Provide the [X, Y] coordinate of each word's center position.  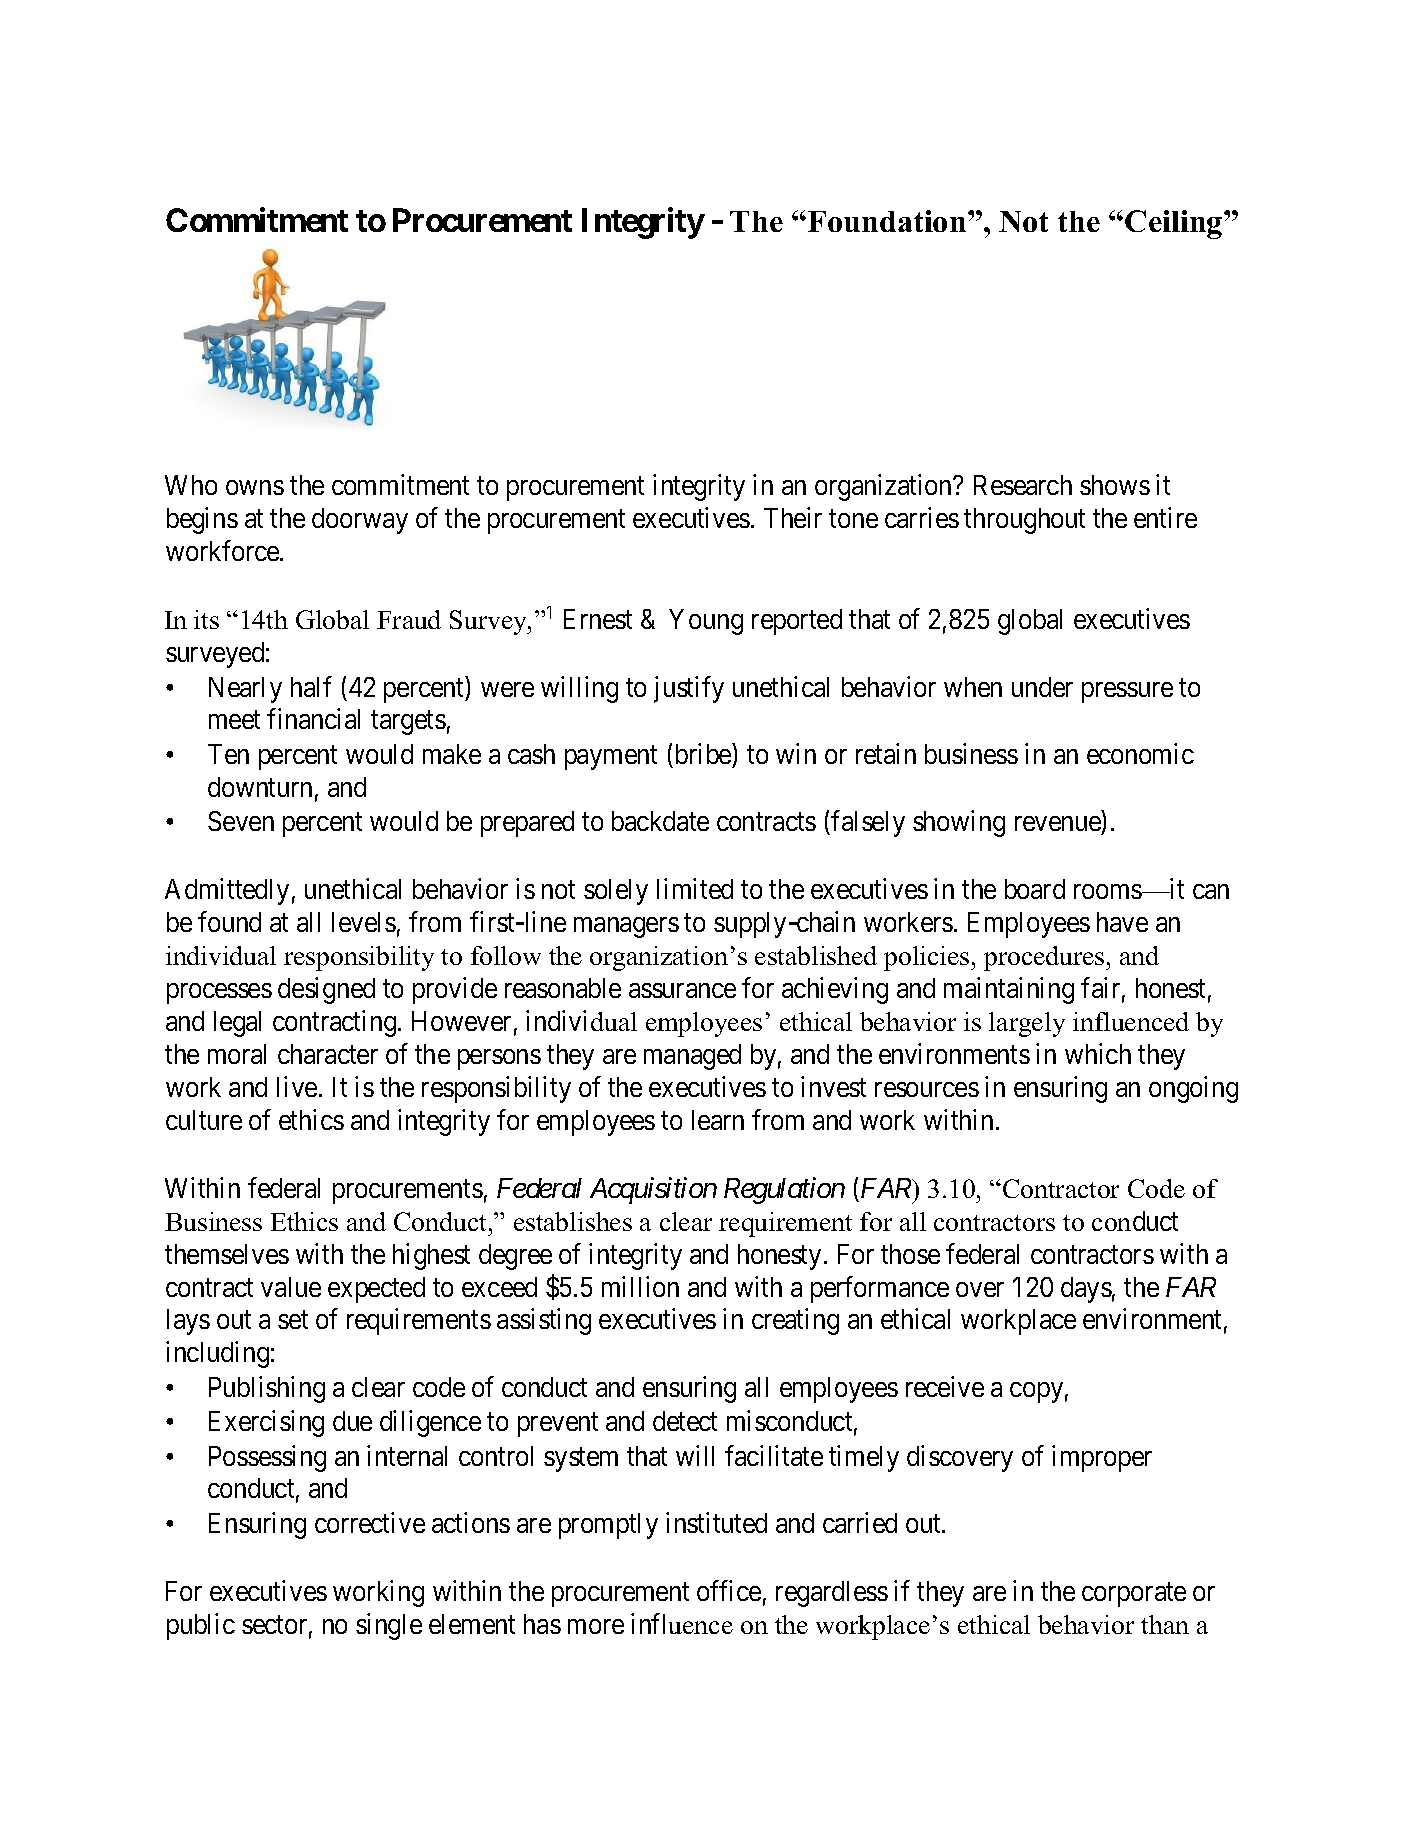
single [389, 1626]
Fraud [409, 619]
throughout [1024, 521]
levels [364, 922]
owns [255, 487]
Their [793, 517]
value [291, 1287]
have [1122, 922]
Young [706, 622]
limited [695, 889]
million [640, 1286]
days [1086, 1290]
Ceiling [1175, 224]
